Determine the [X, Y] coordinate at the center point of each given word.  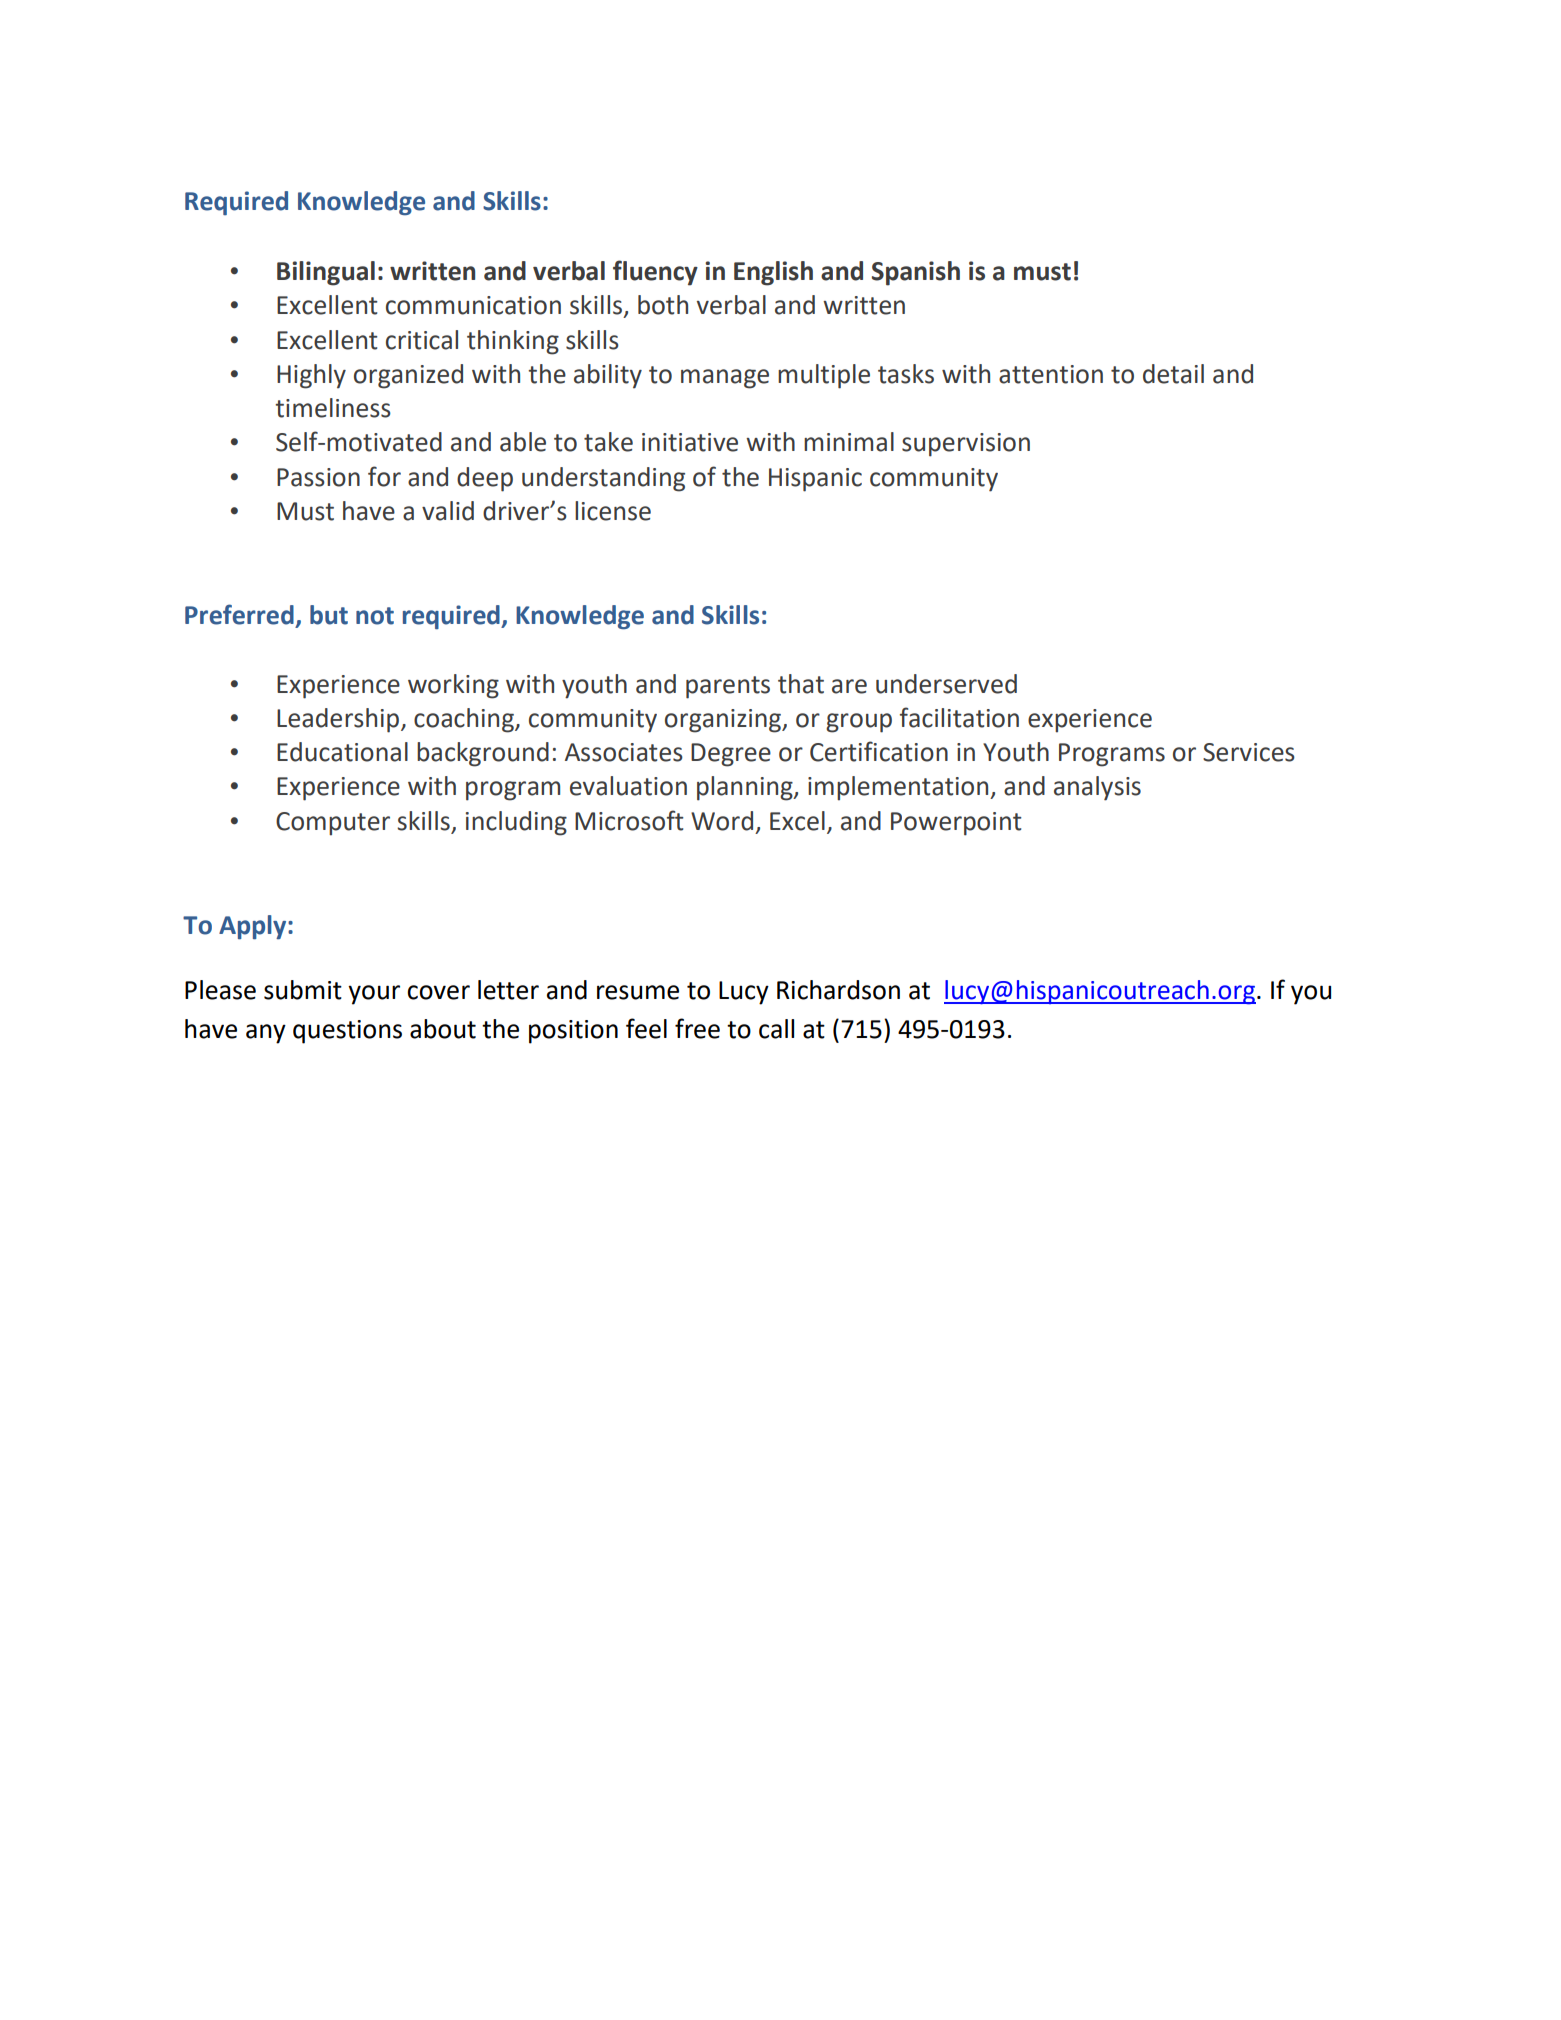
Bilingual [326, 273]
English [773, 273]
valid [448, 511]
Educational [342, 752]
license [613, 511]
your [374, 995]
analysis [1097, 788]
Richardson [838, 990]
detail [1173, 374]
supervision [966, 445]
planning [746, 788]
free [697, 1028]
